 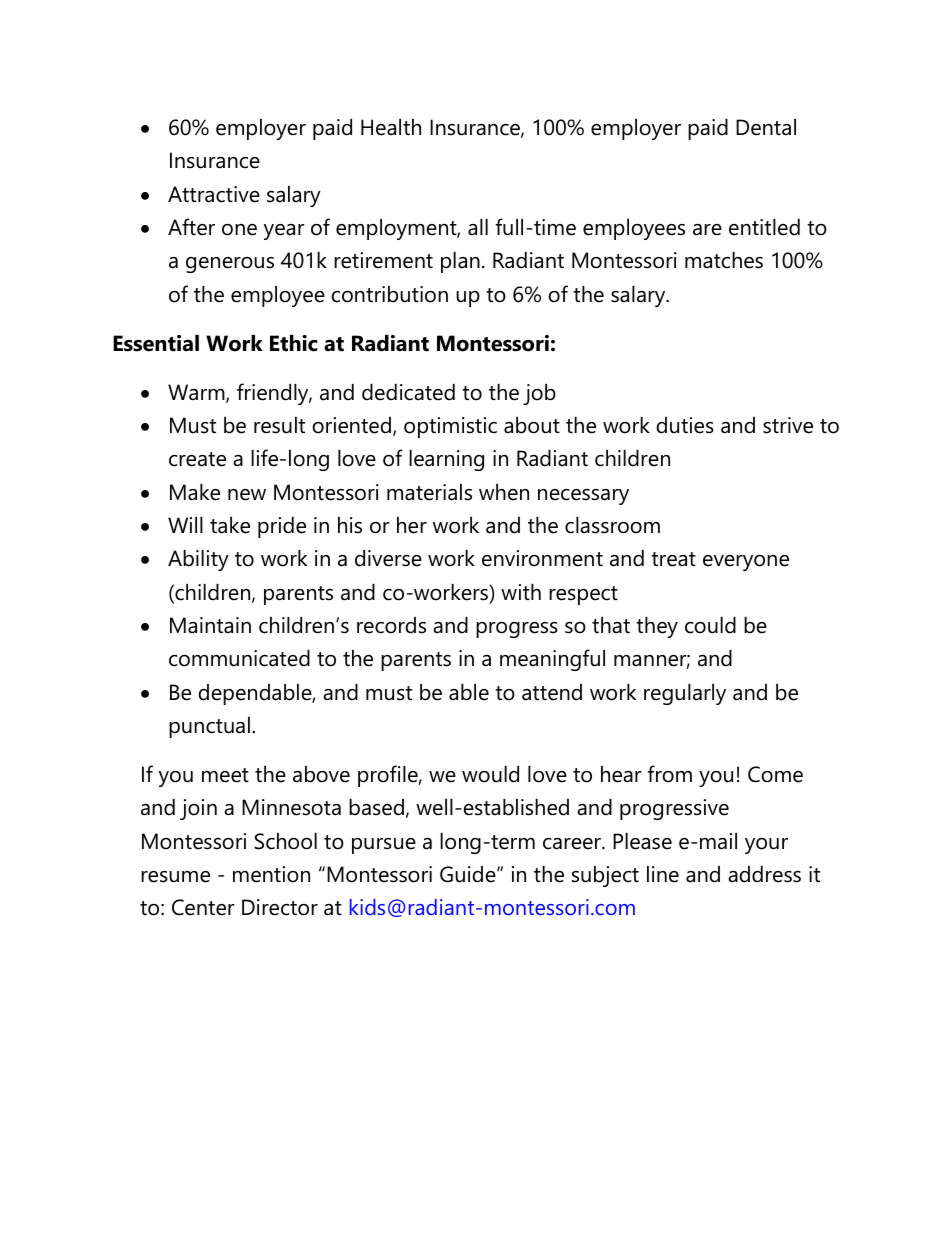 What do you see at coordinates (214, 194) in the image?
I see `Attractive` at bounding box center [214, 194].
